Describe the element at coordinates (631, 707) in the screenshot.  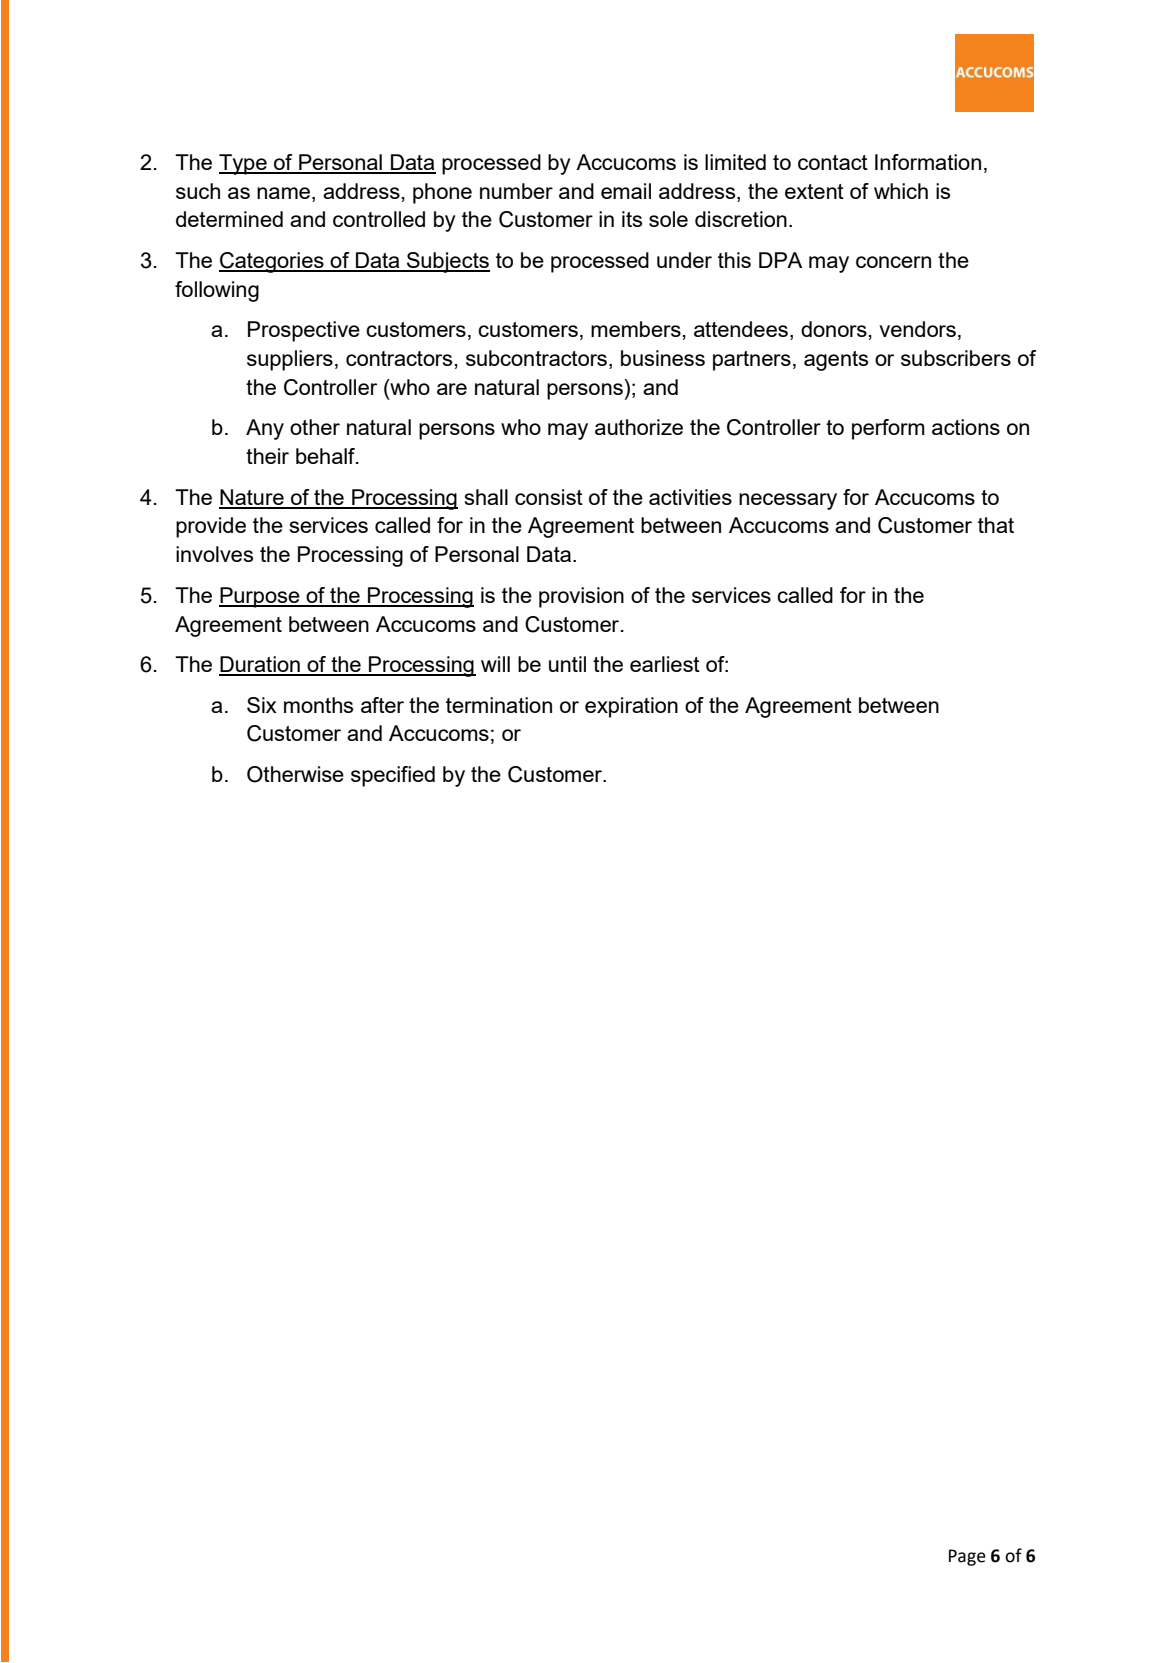
I see `expiration` at that location.
